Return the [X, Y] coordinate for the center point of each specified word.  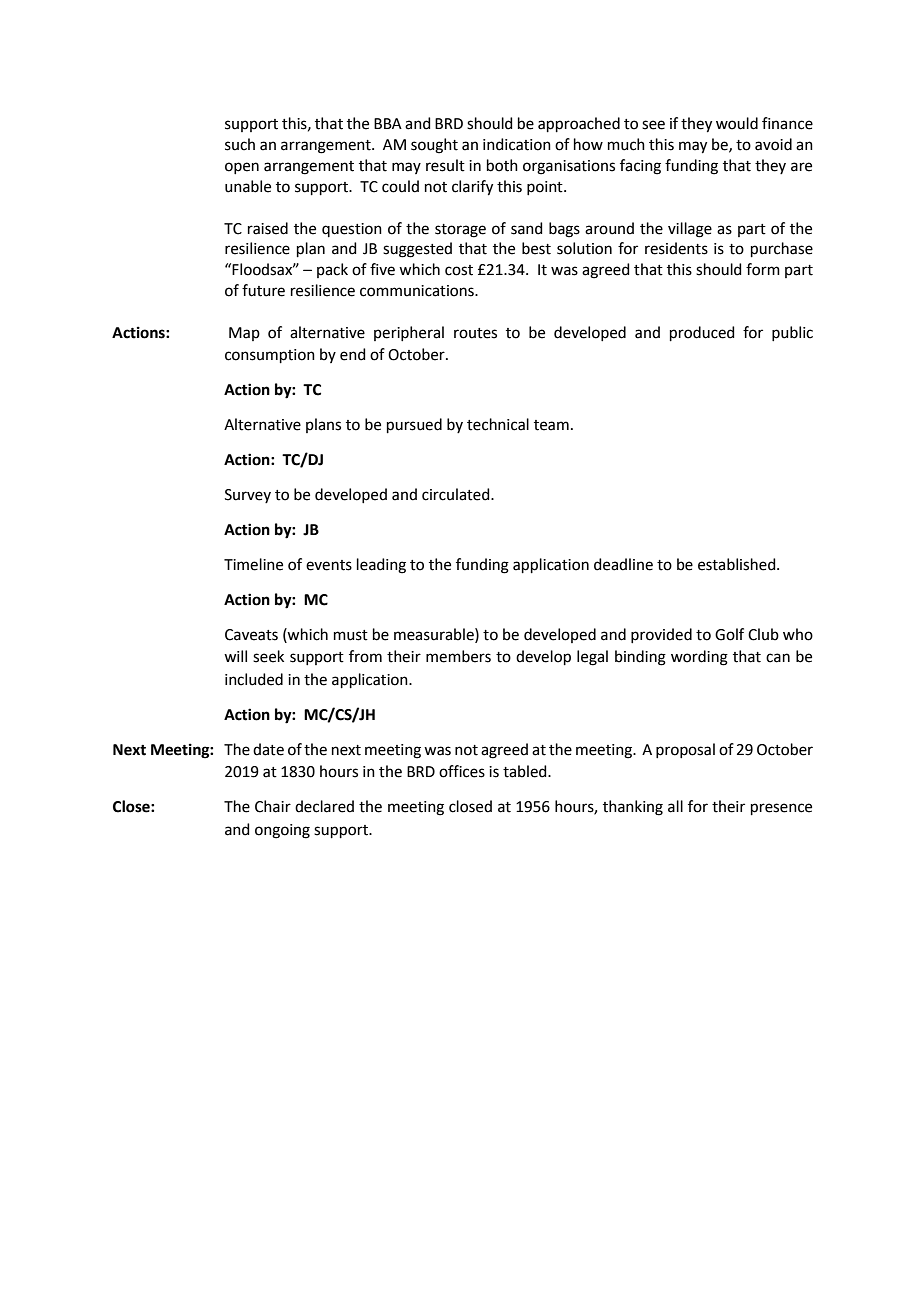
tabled [526, 771]
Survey [248, 496]
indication [517, 144]
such [240, 144]
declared [324, 806]
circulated [457, 494]
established [738, 564]
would [737, 123]
